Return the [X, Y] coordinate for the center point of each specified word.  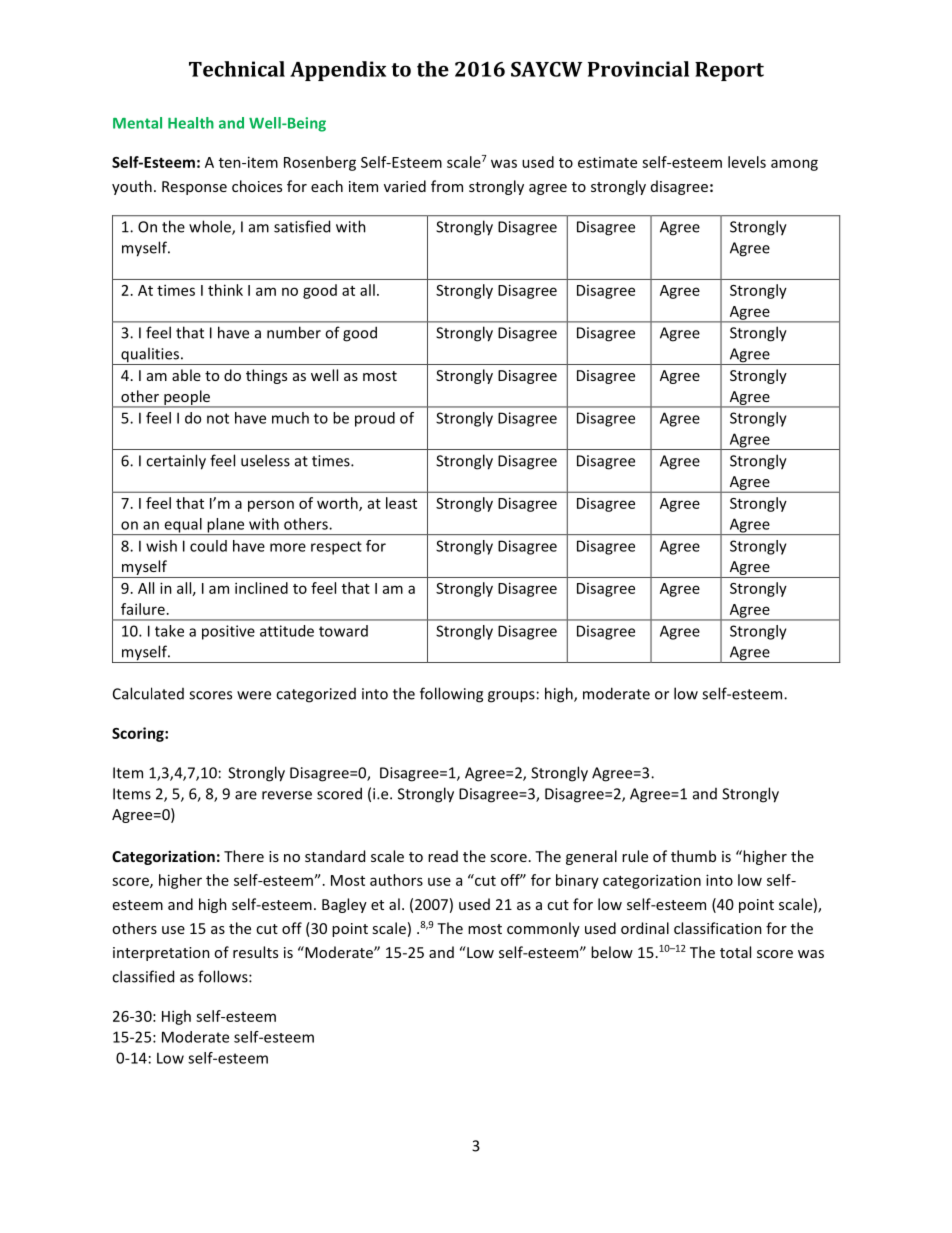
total [735, 952]
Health [191, 123]
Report [729, 71]
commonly [543, 929]
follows [224, 976]
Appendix [338, 71]
